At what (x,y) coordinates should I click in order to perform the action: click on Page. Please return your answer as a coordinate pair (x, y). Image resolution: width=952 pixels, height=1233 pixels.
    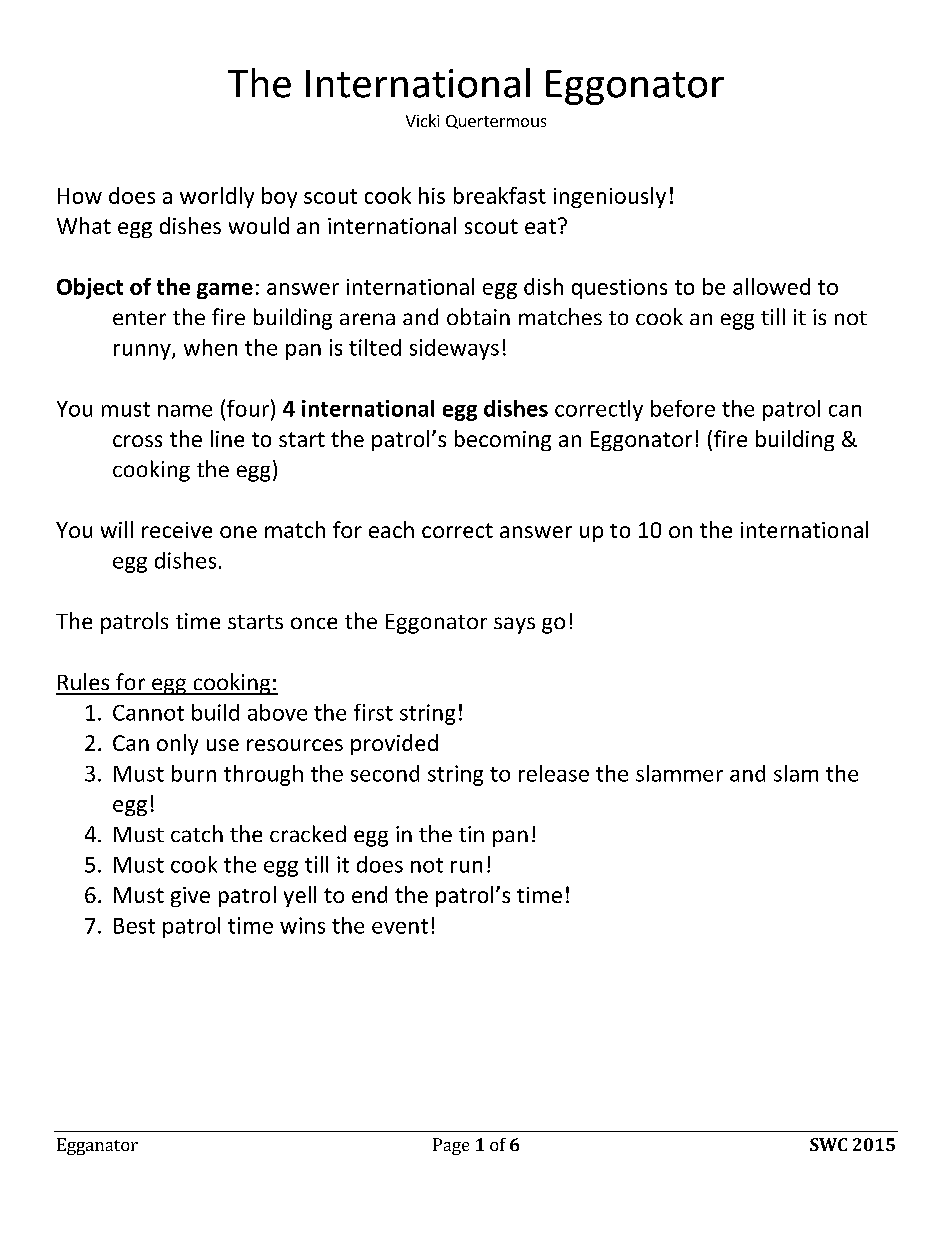
    Looking at the image, I should click on (451, 1146).
